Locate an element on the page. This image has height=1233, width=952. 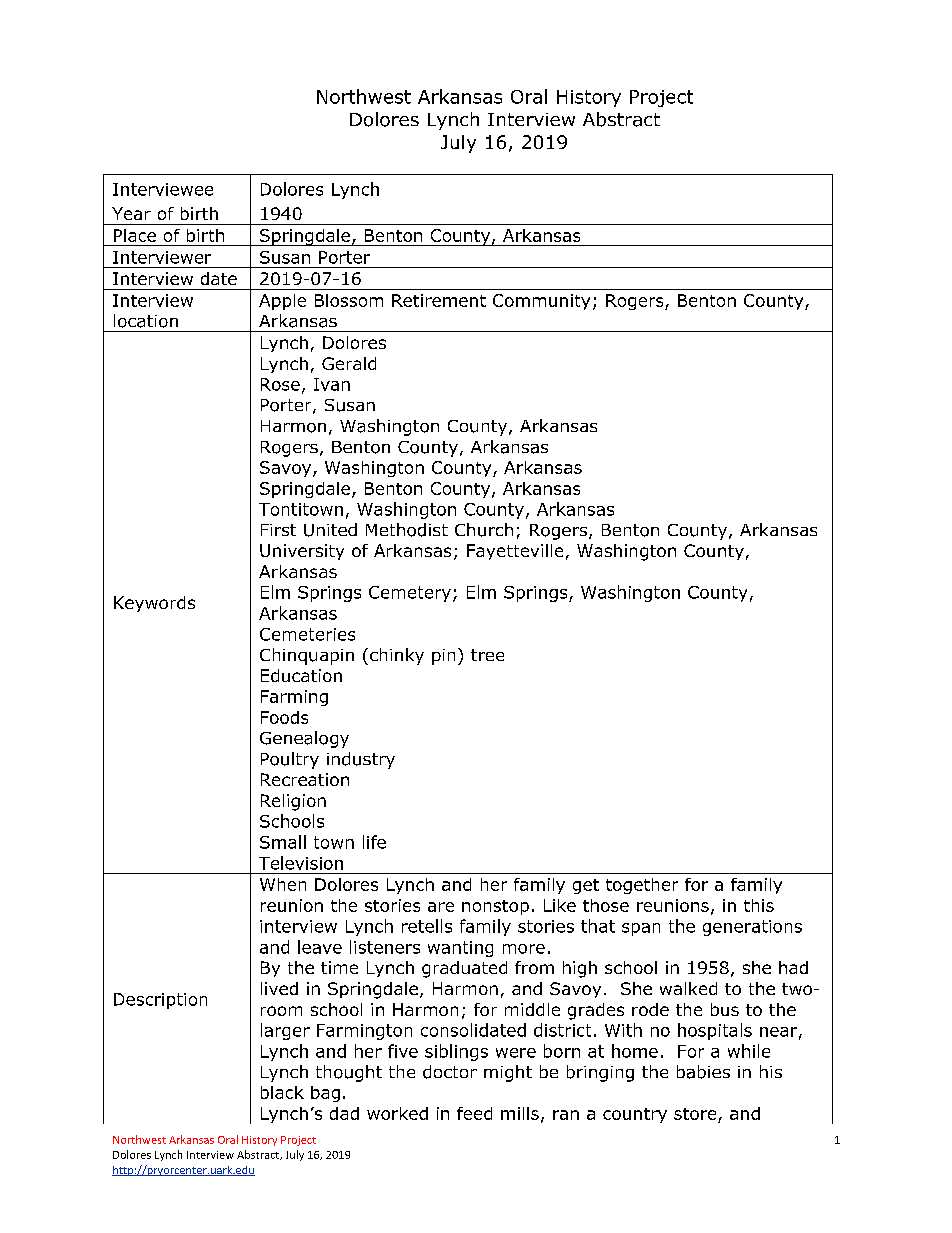
Cemetery is located at coordinates (410, 594).
